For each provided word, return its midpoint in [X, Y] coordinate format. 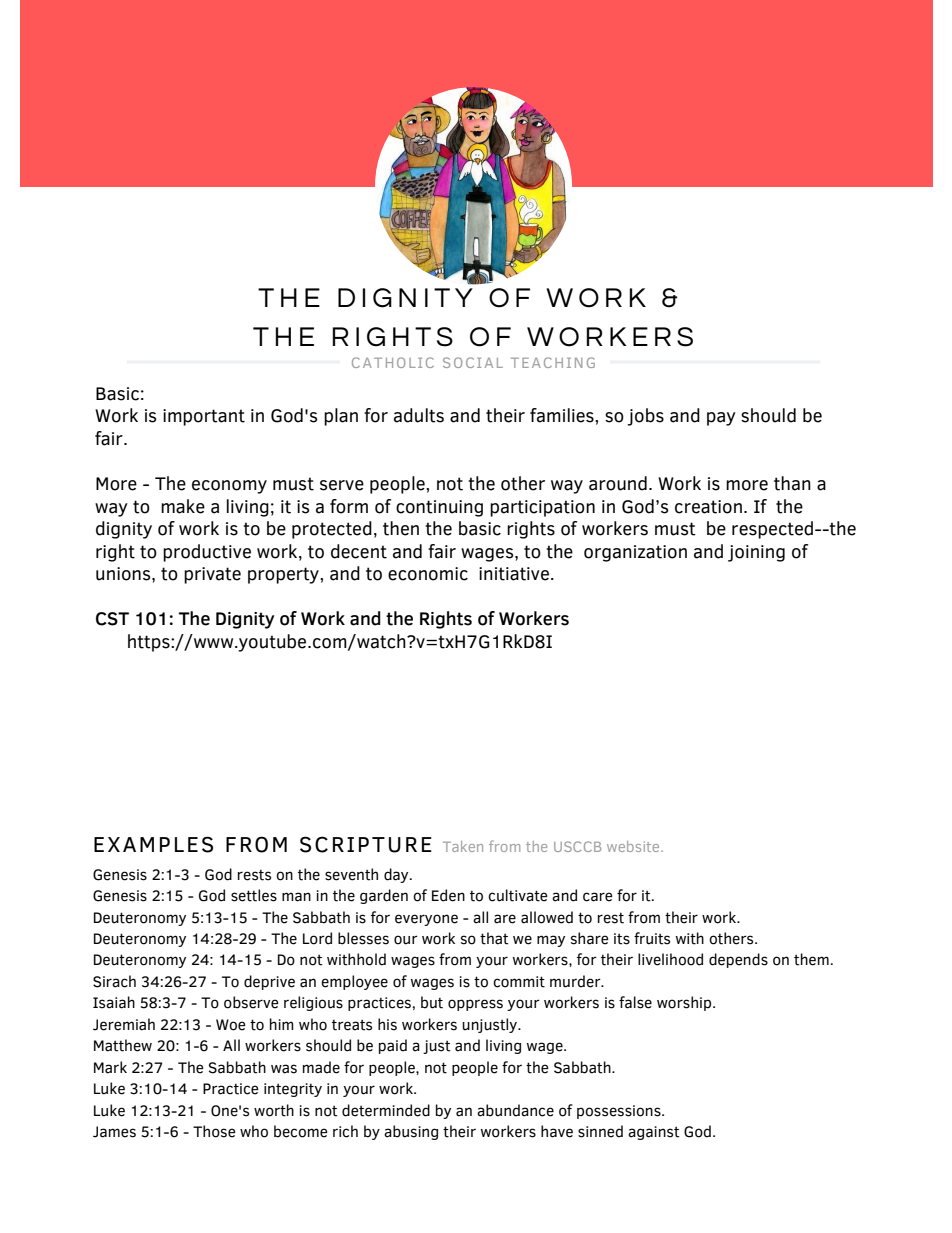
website [634, 846]
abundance [515, 1110]
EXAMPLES [153, 844]
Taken [463, 846]
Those [214, 1131]
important [204, 417]
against [654, 1133]
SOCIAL [473, 362]
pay [721, 419]
